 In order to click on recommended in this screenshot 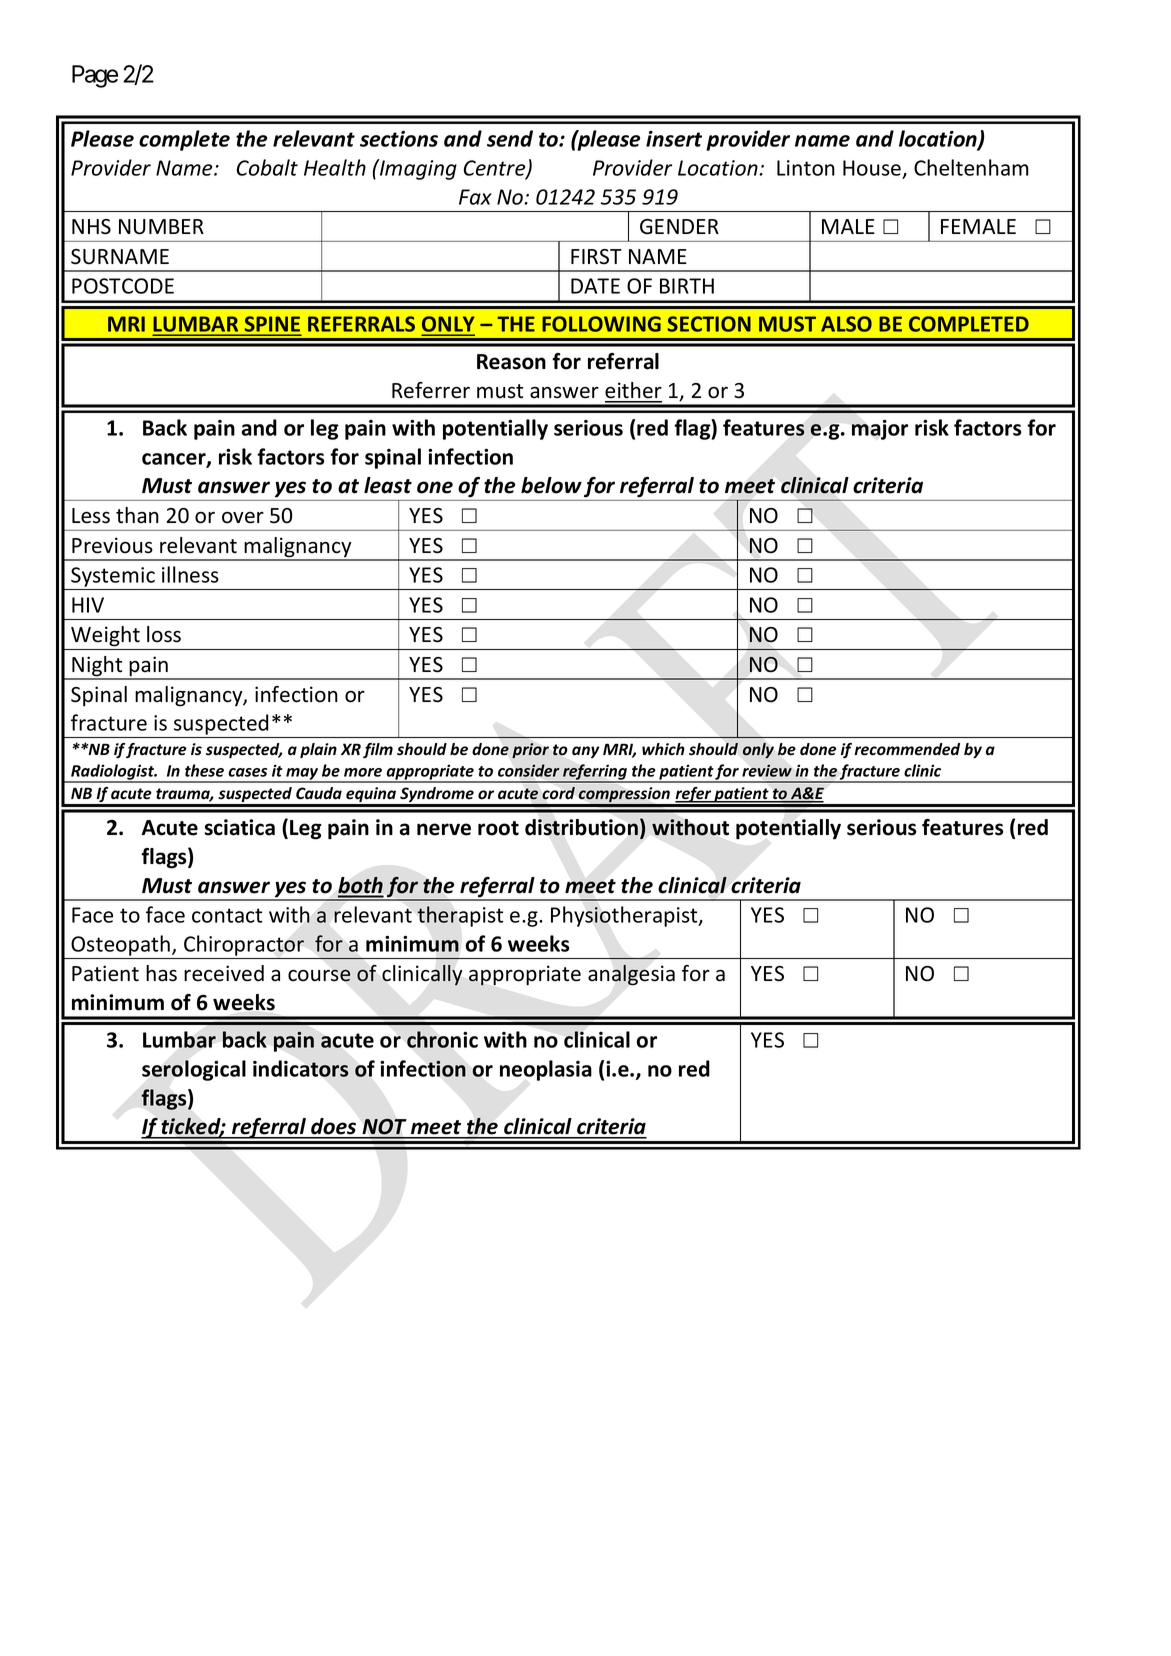, I will do `click(907, 749)`.
